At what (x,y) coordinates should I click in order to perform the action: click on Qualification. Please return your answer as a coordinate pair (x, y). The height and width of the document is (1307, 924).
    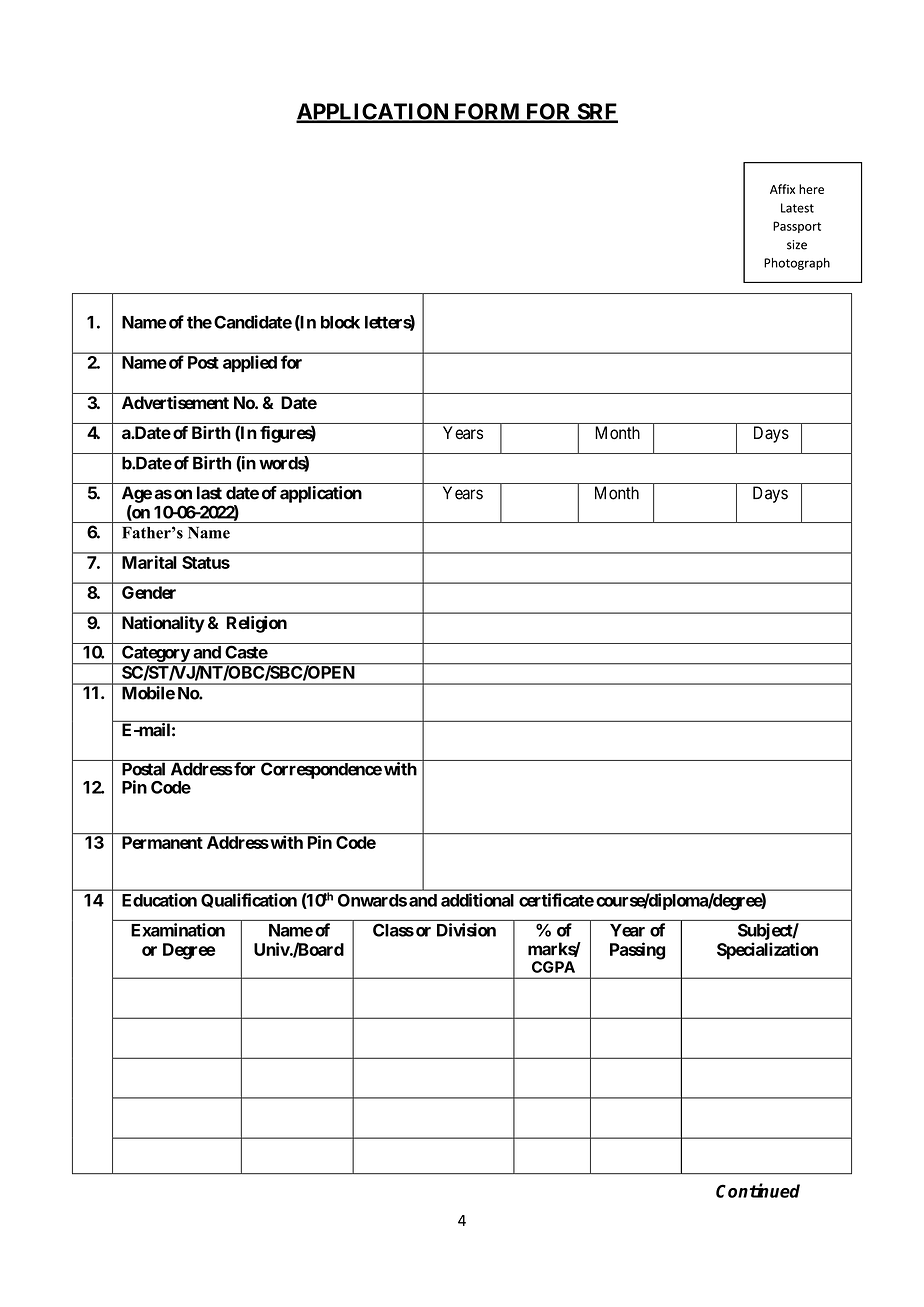
    Looking at the image, I should click on (249, 900).
